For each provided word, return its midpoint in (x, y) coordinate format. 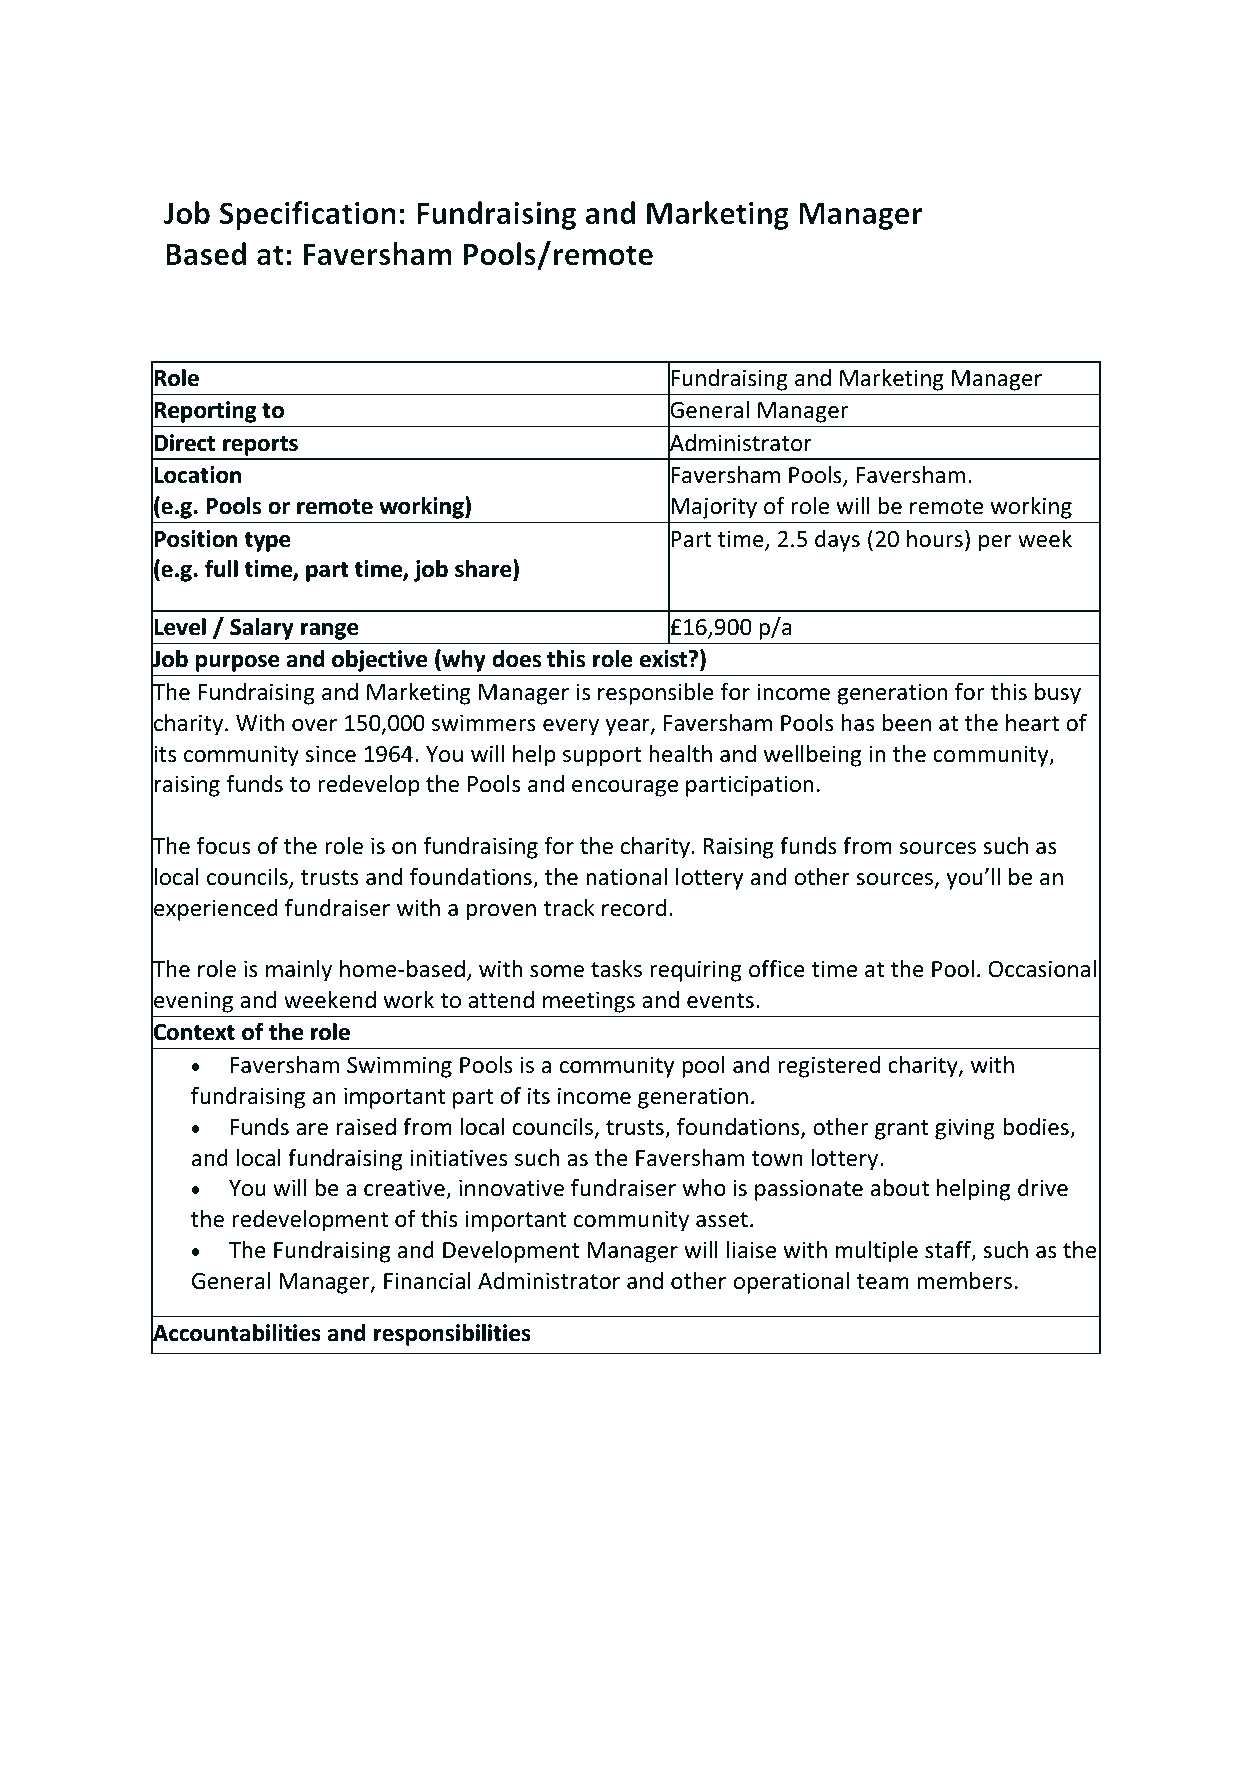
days (837, 541)
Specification (308, 215)
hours (935, 539)
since (330, 754)
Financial (427, 1281)
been (907, 723)
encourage (625, 788)
